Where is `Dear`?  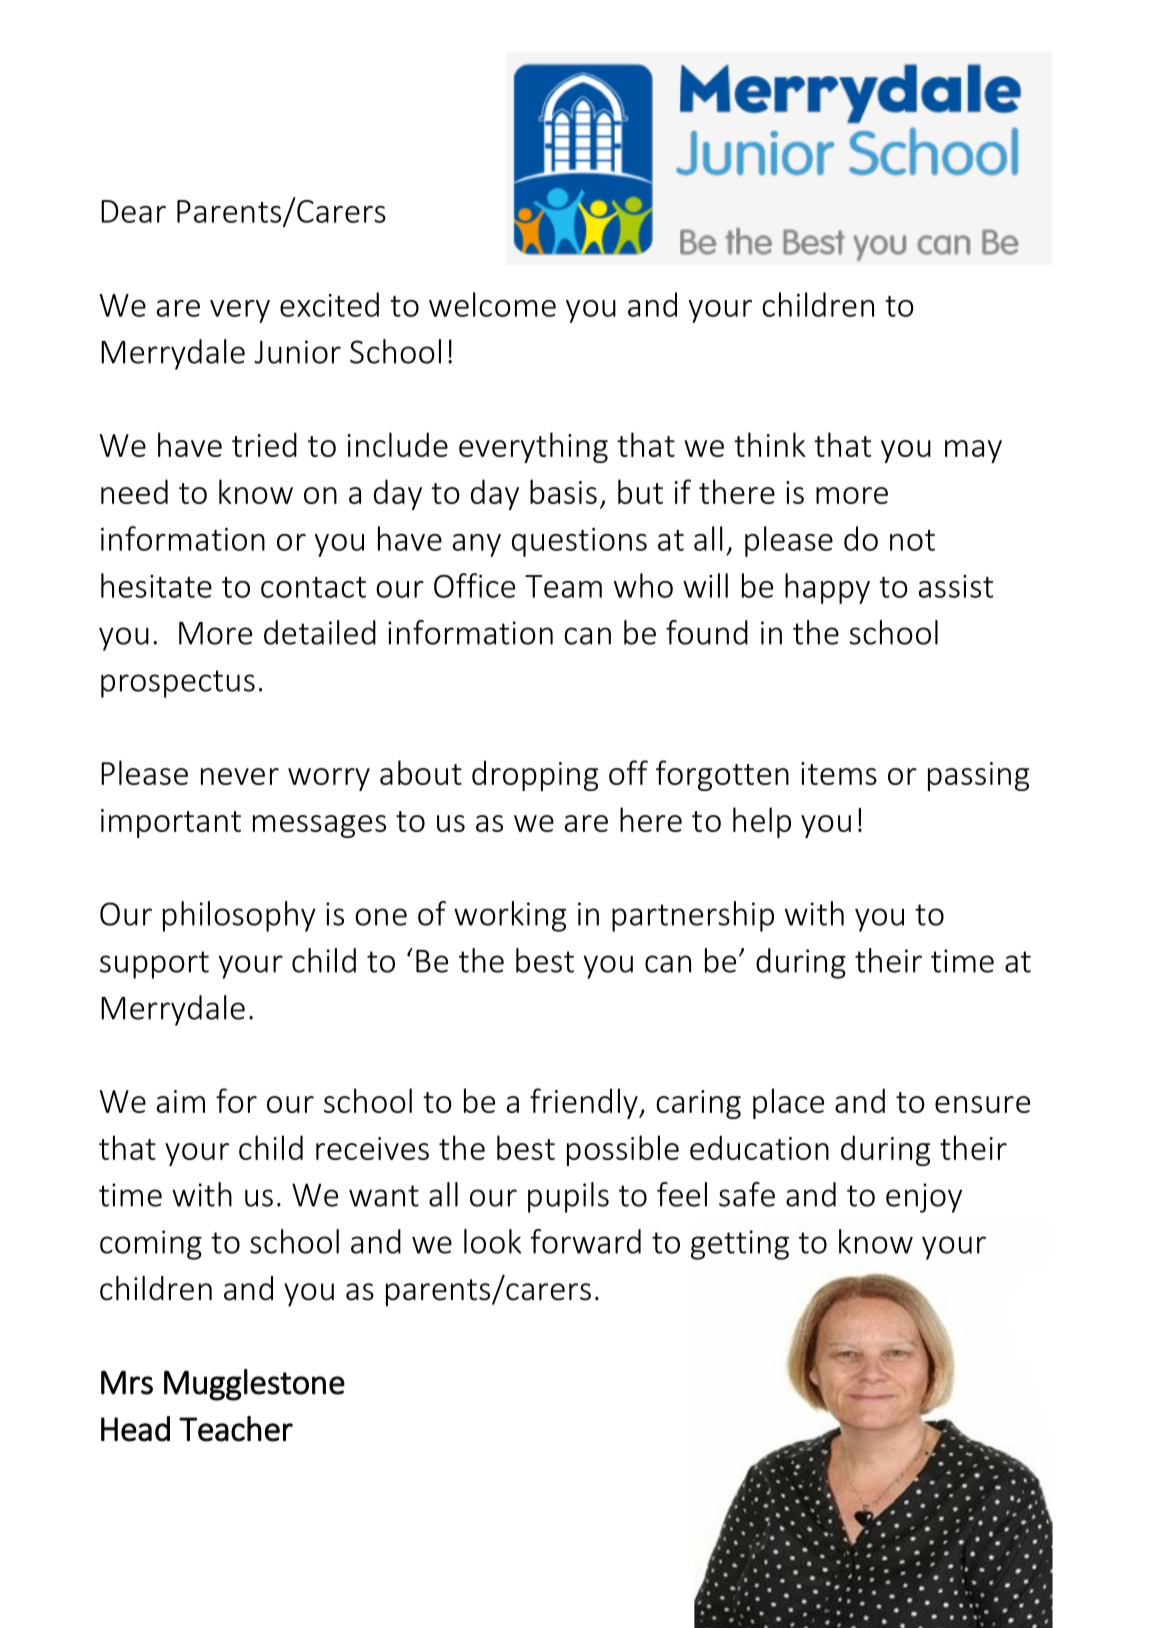 Dear is located at coordinates (133, 211).
